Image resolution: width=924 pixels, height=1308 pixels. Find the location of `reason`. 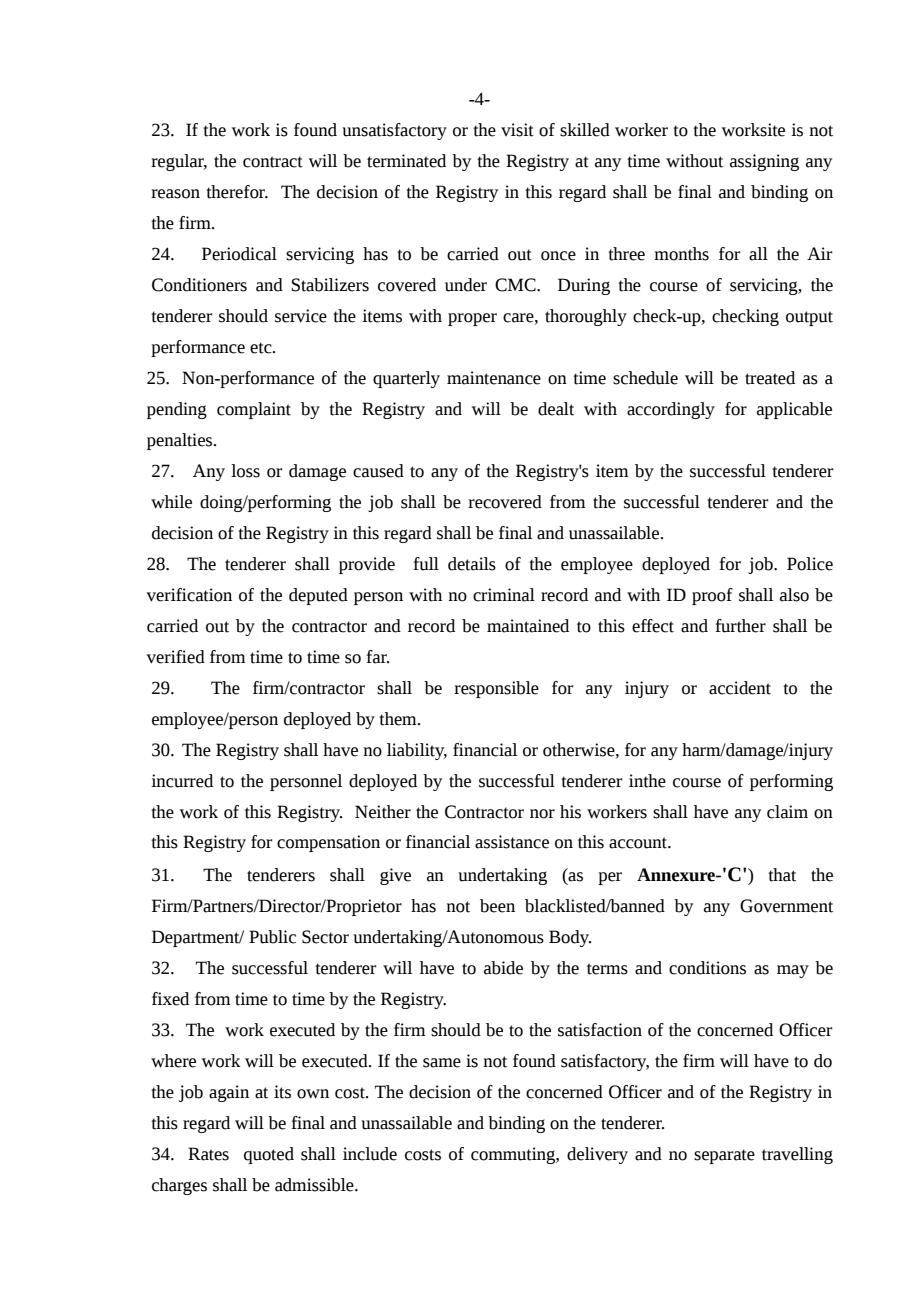

reason is located at coordinates (175, 194).
